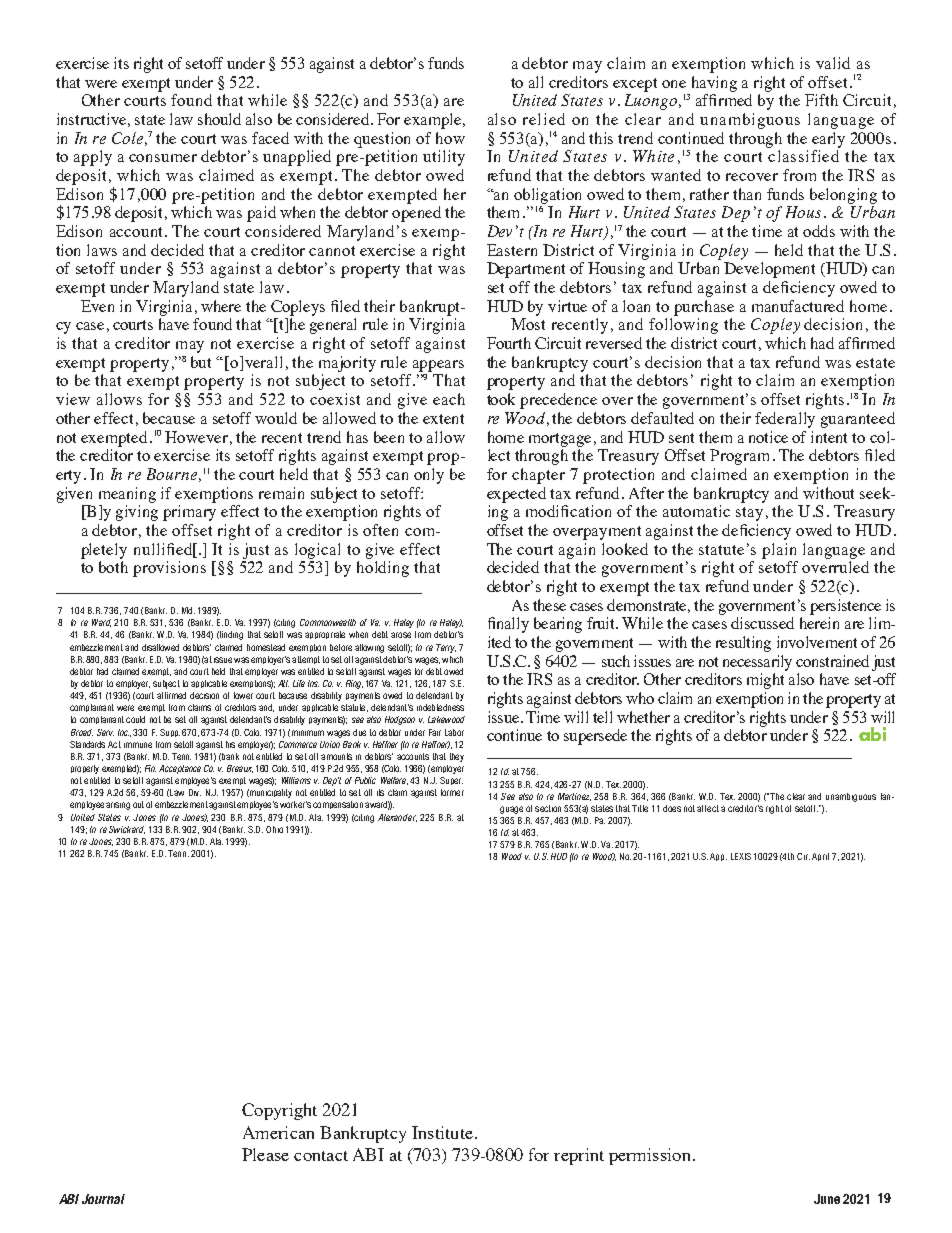  Describe the element at coordinates (432, 121) in the document. I see `example` at that location.
